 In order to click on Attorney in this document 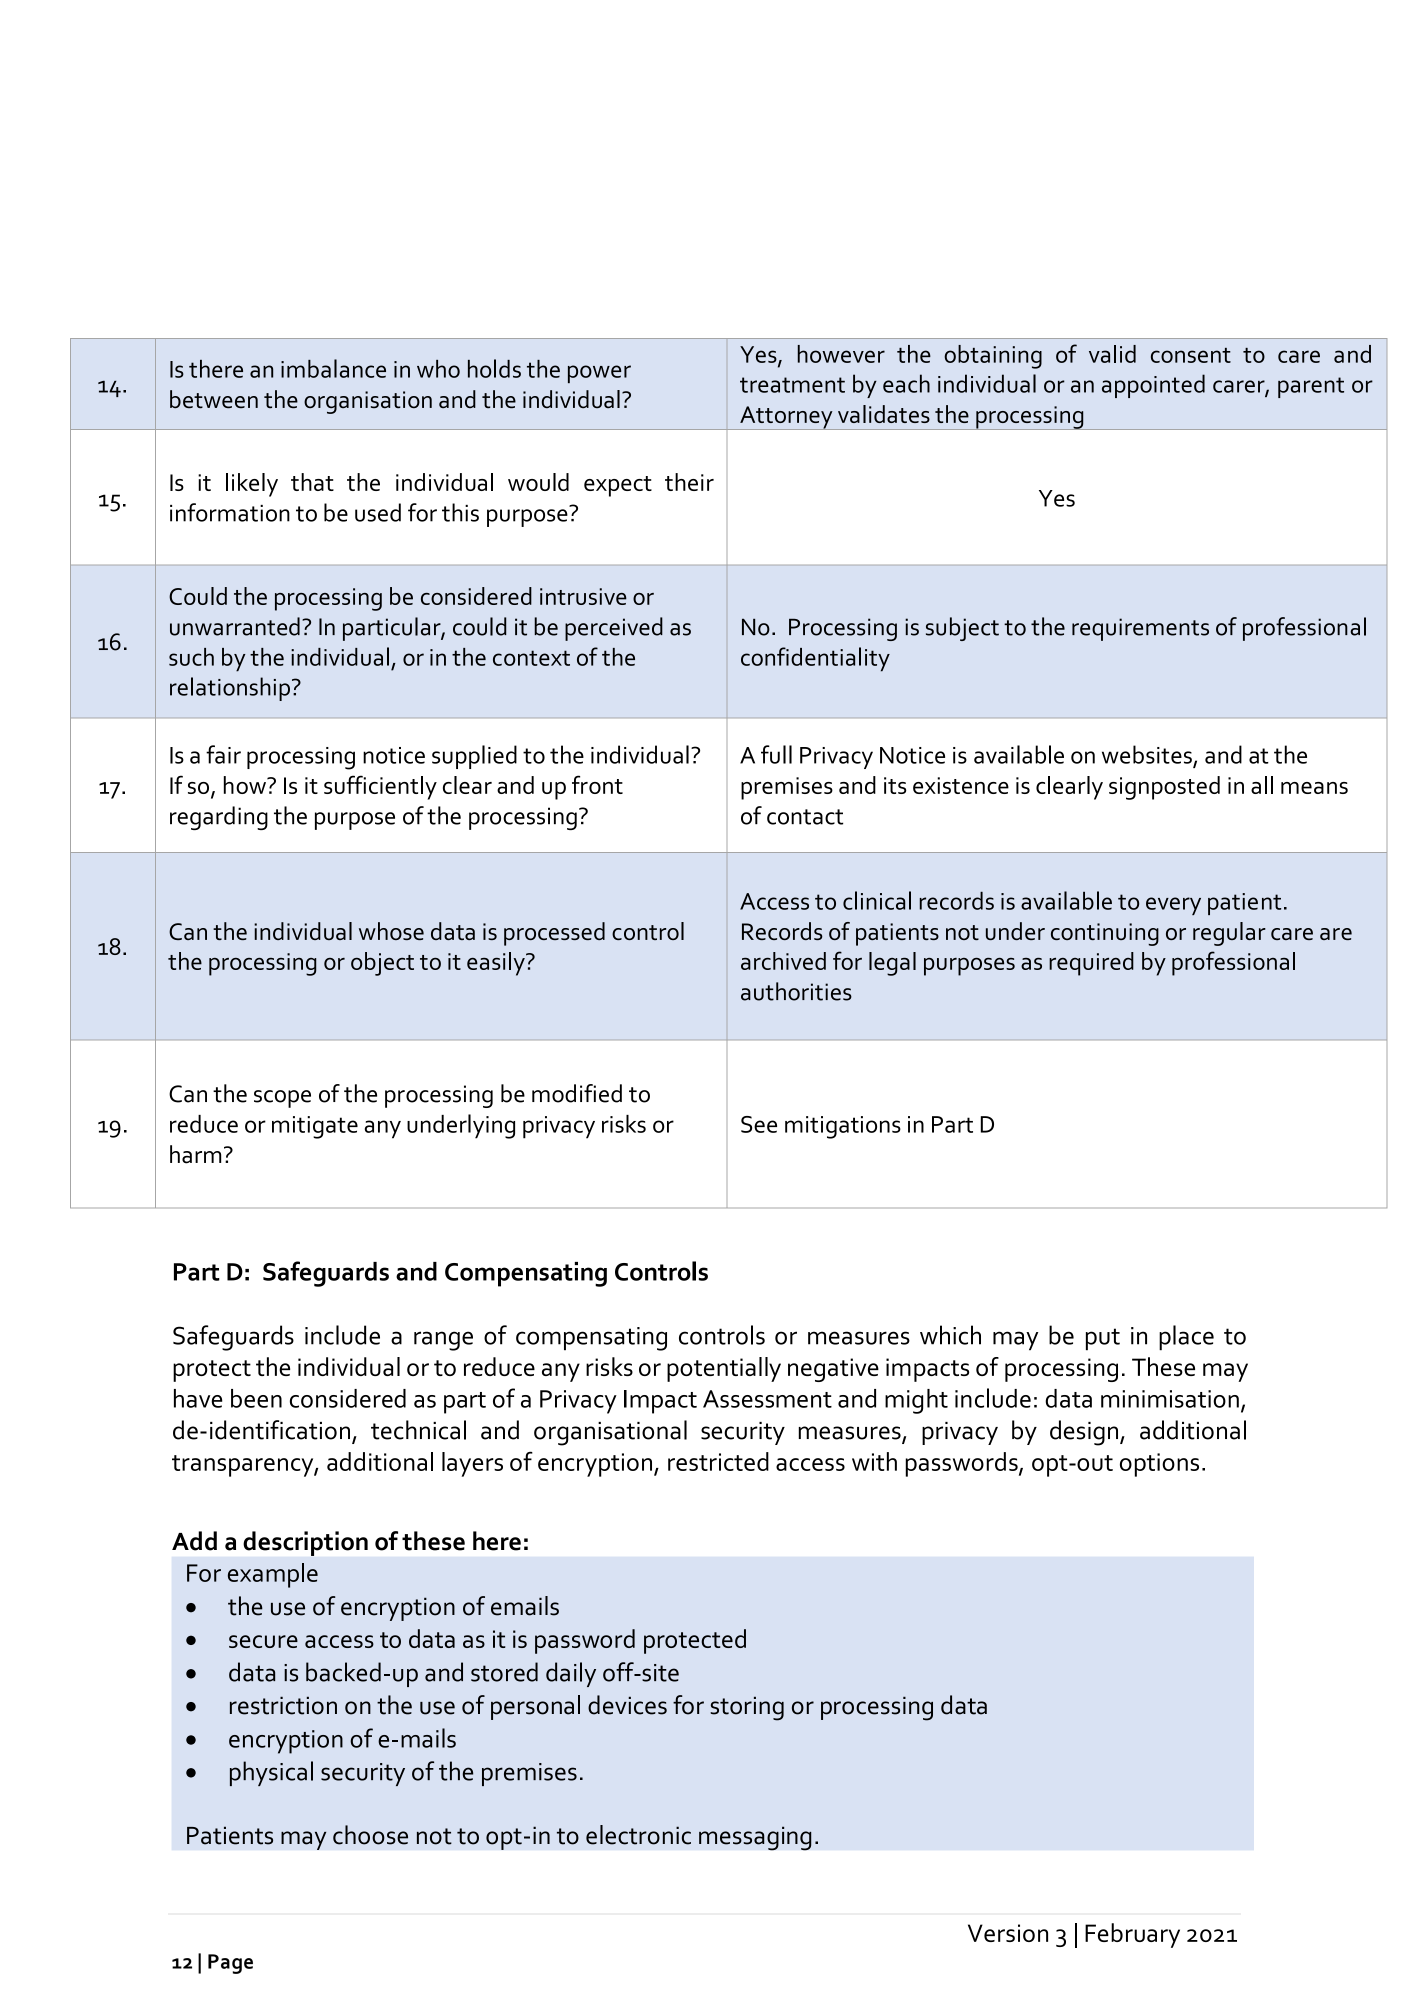, I will do `click(786, 418)`.
